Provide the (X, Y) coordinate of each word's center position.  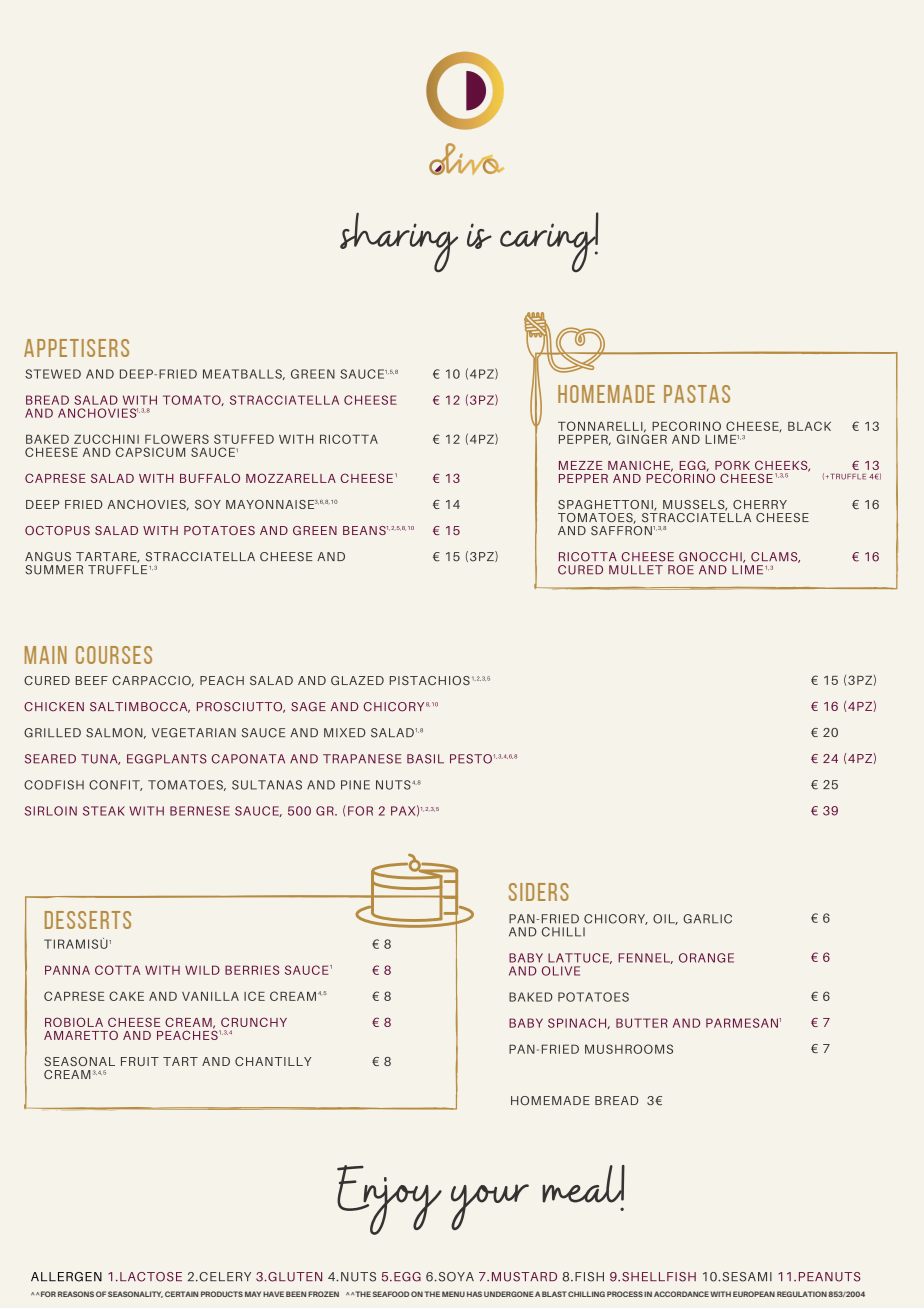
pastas (697, 394)
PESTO (471, 759)
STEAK (104, 811)
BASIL (425, 759)
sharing (399, 242)
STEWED (53, 374)
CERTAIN (181, 1294)
